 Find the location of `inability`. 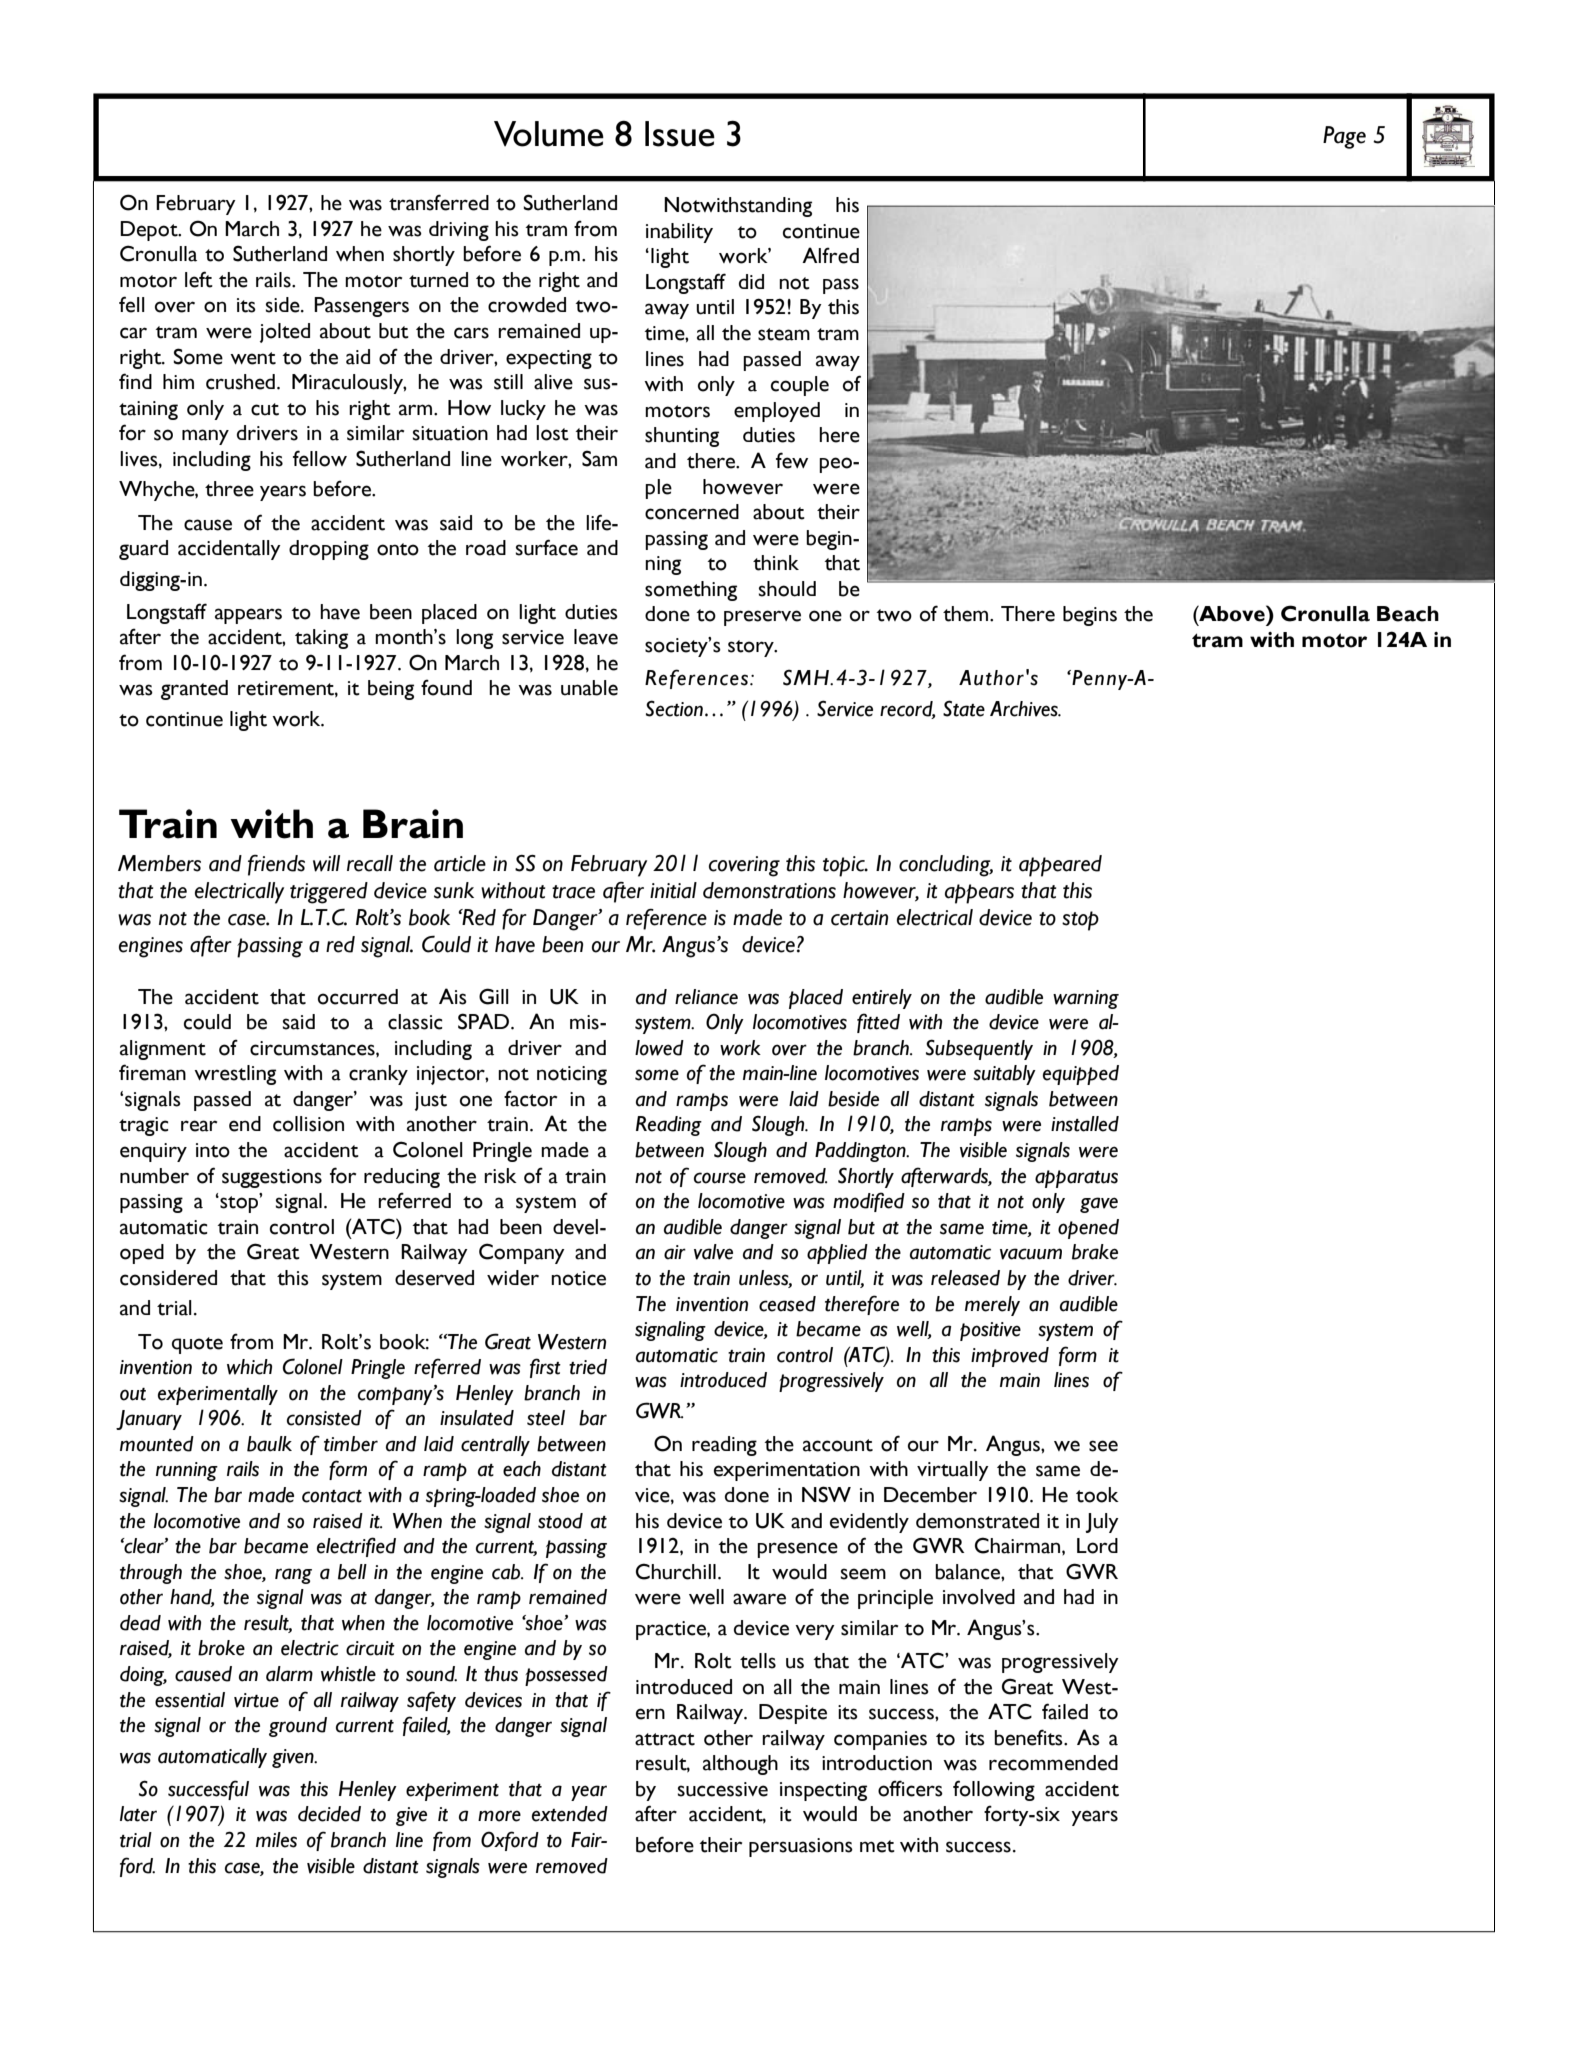

inability is located at coordinates (679, 233).
